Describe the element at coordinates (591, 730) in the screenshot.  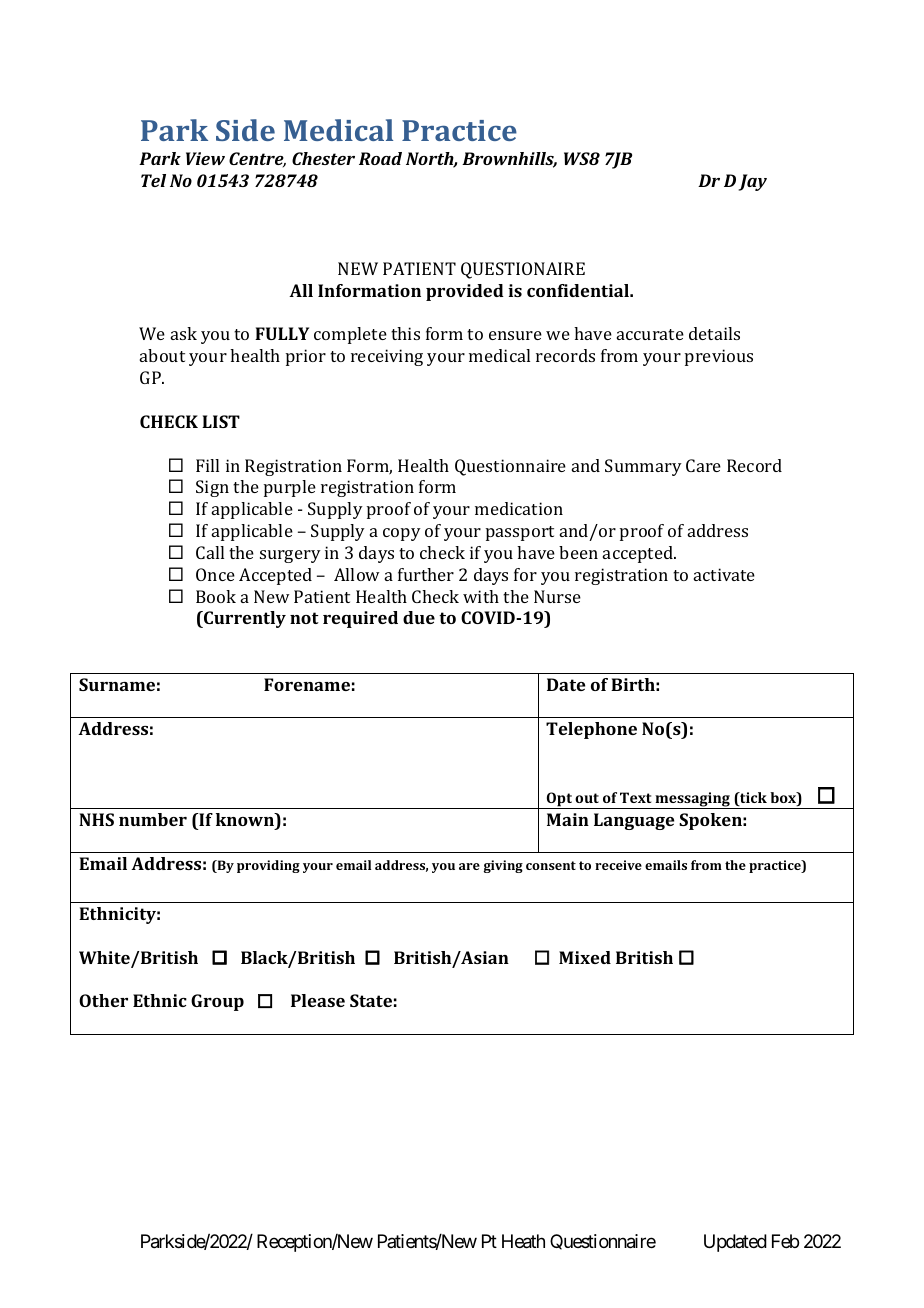
I see `Telephone` at that location.
